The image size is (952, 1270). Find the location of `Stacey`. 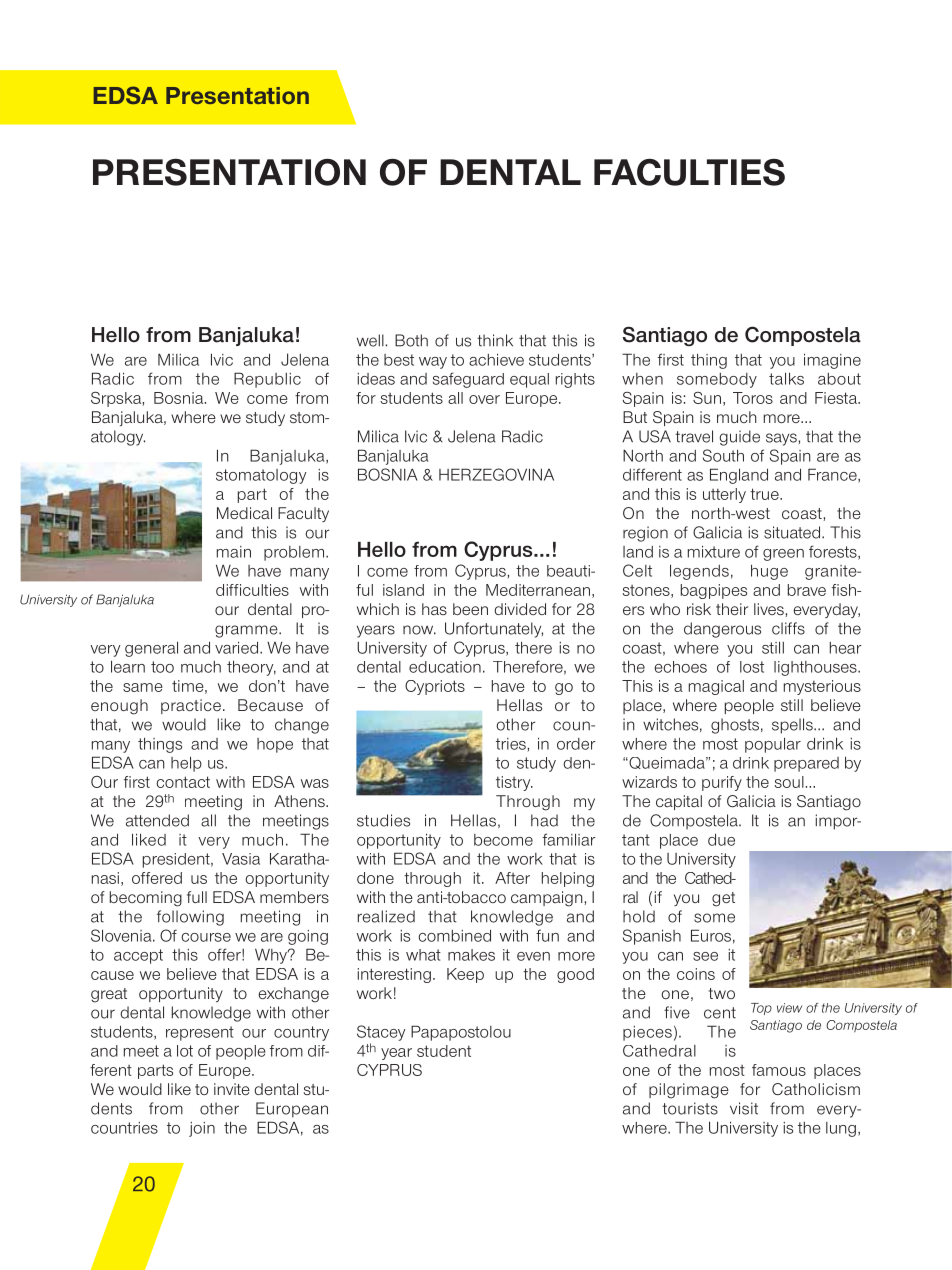

Stacey is located at coordinates (381, 1033).
